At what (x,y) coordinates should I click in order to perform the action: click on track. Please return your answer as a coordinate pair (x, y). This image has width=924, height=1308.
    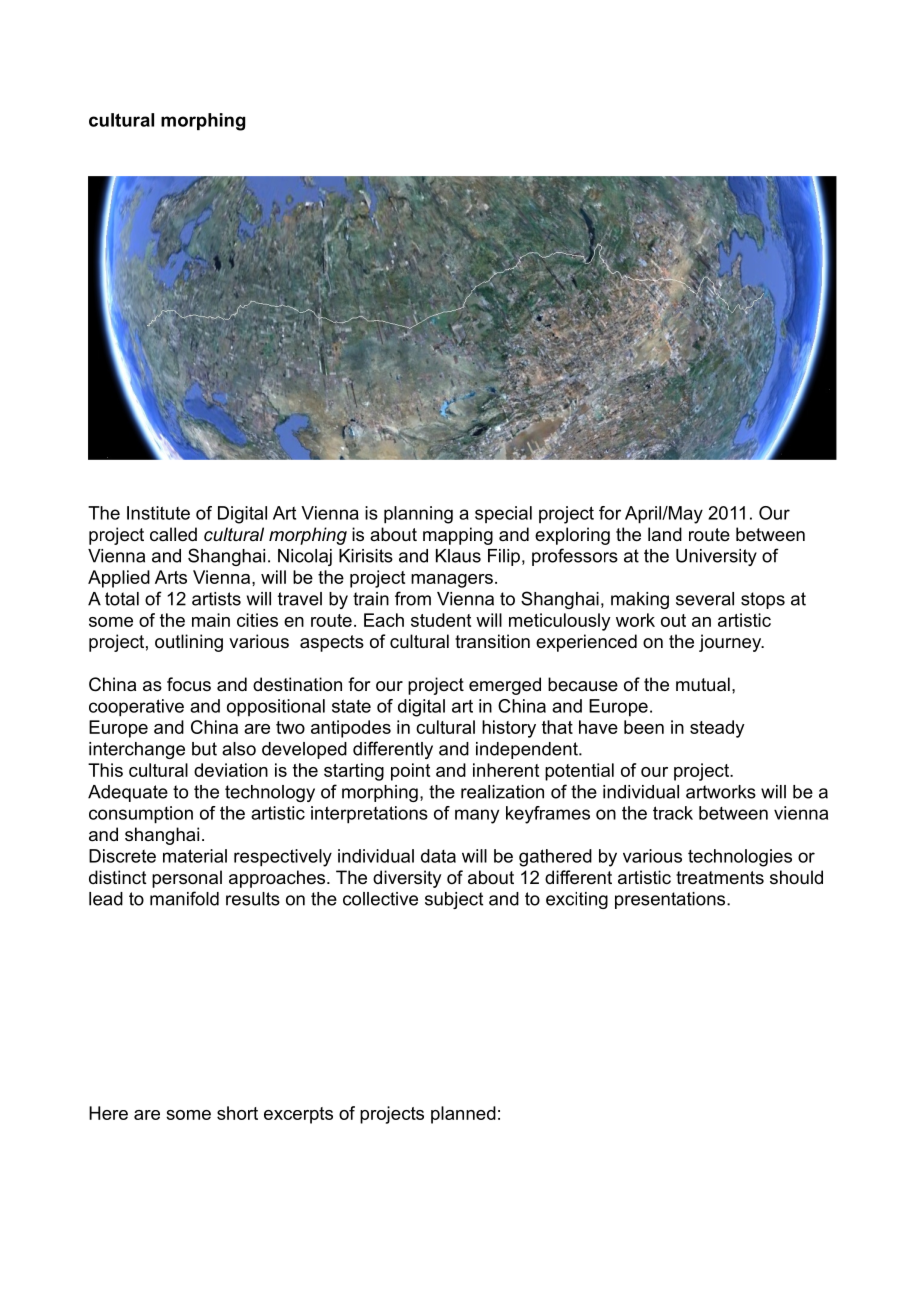
    Looking at the image, I should click on (673, 813).
